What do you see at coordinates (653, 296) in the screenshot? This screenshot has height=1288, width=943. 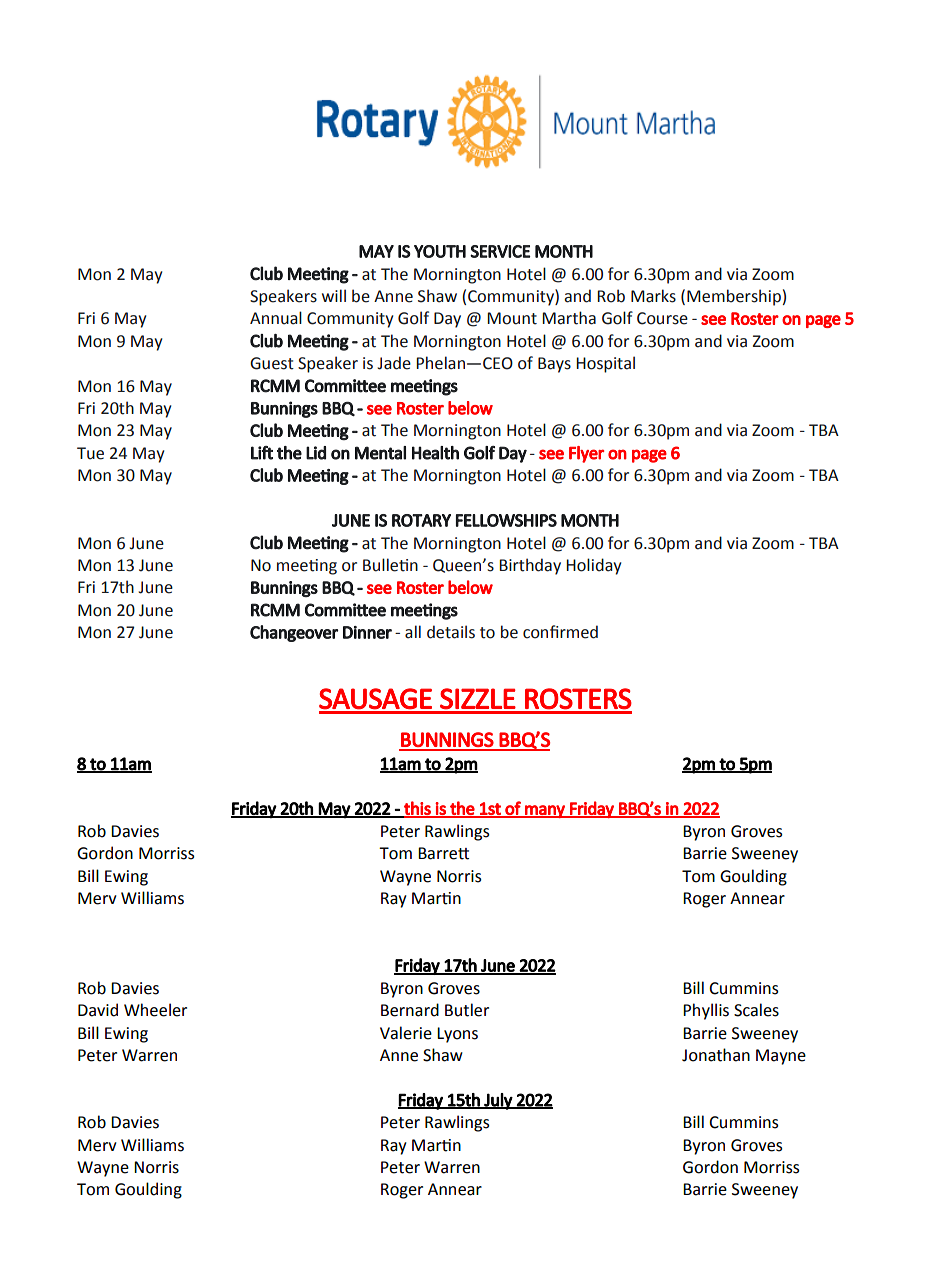 I see `Marks` at bounding box center [653, 296].
